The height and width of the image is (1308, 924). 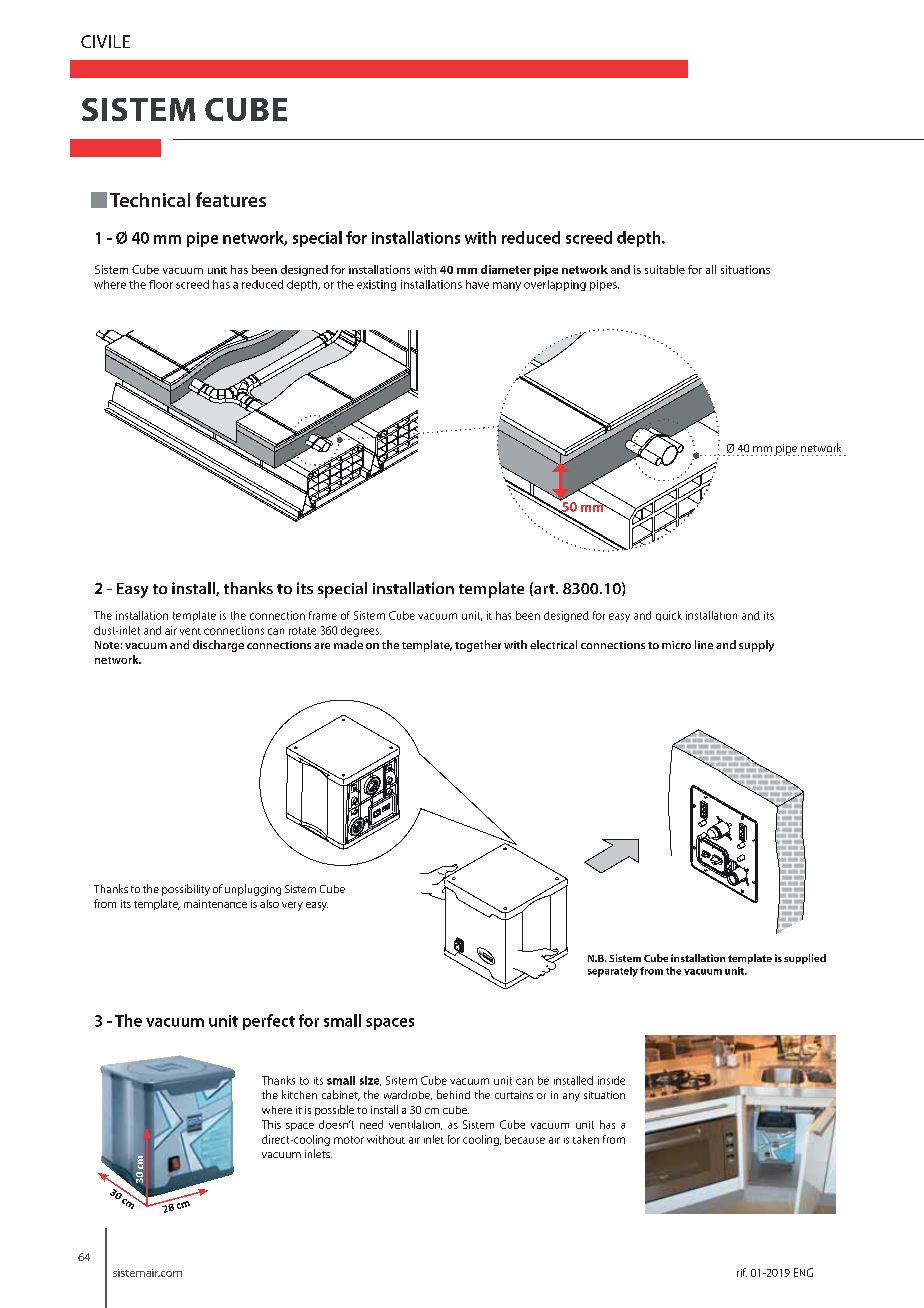 What do you see at coordinates (105, 41) in the image?
I see `CIVILE` at bounding box center [105, 41].
